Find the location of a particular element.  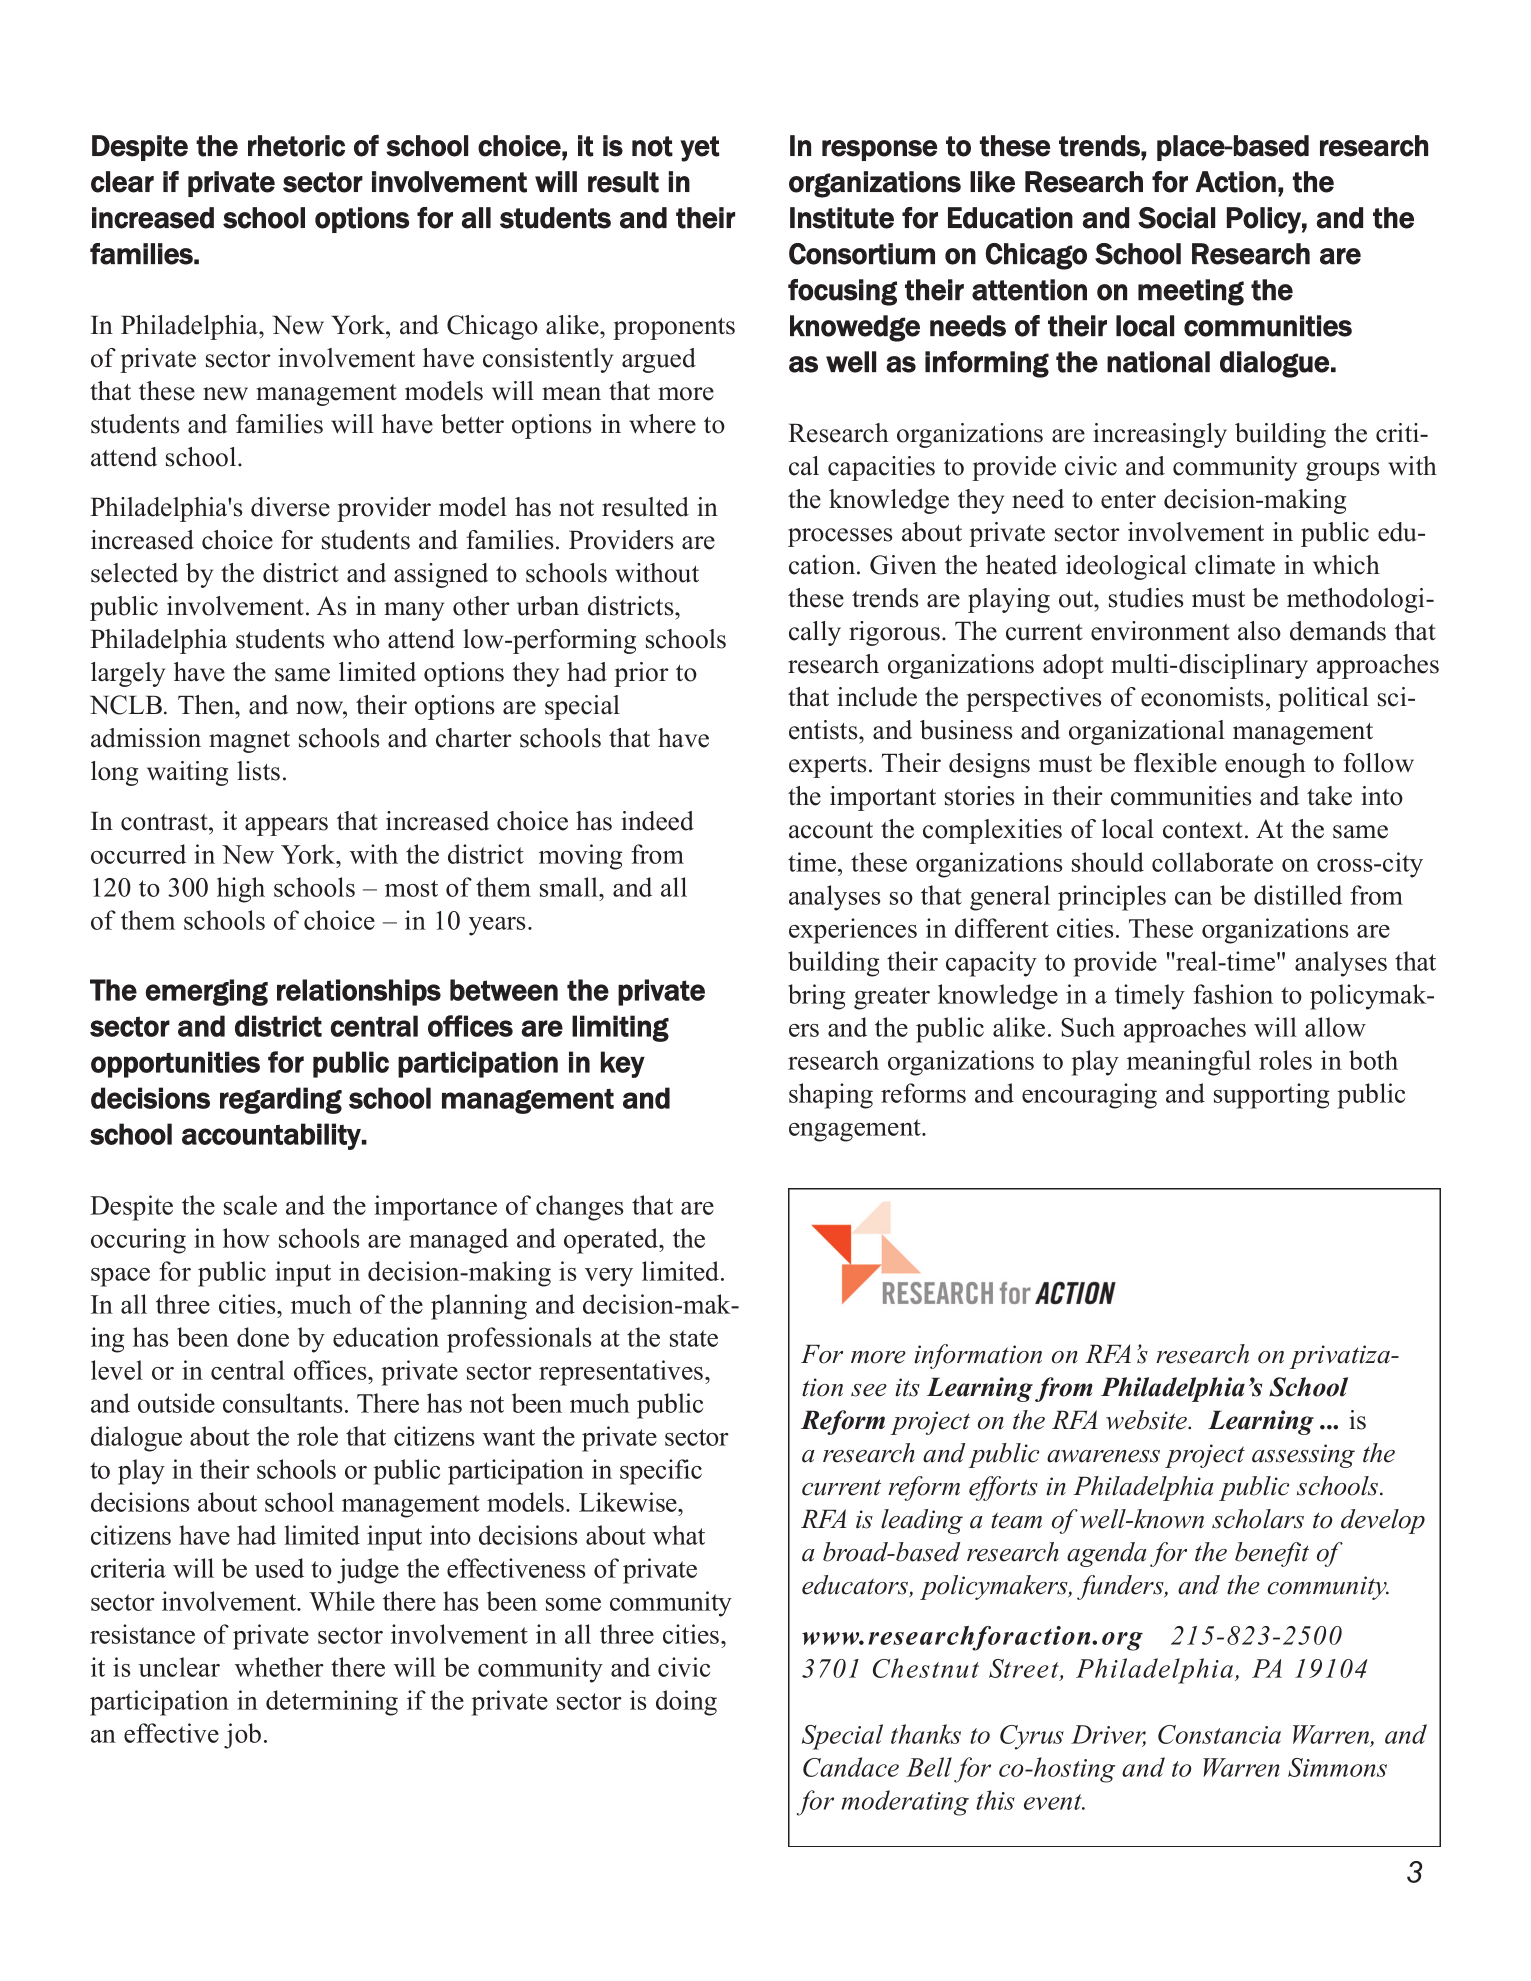

prior is located at coordinates (641, 674).
